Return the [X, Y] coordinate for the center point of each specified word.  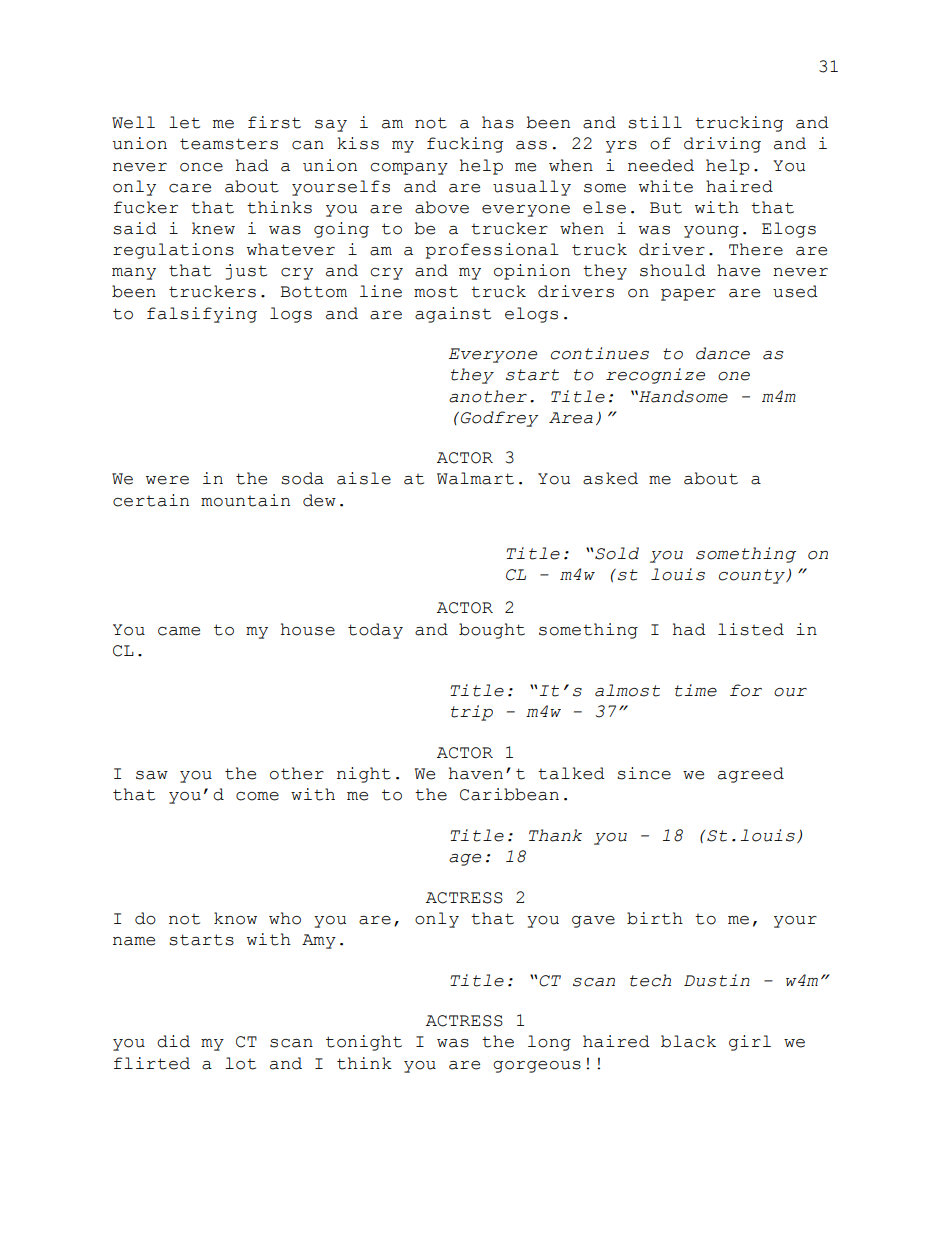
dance [723, 353]
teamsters [229, 144]
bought [492, 631]
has [498, 122]
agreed [751, 775]
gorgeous [537, 1067]
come [257, 796]
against [453, 315]
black [688, 1041]
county [753, 576]
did [173, 1041]
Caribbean [509, 794]
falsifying [202, 315]
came [179, 631]
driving [722, 145]
